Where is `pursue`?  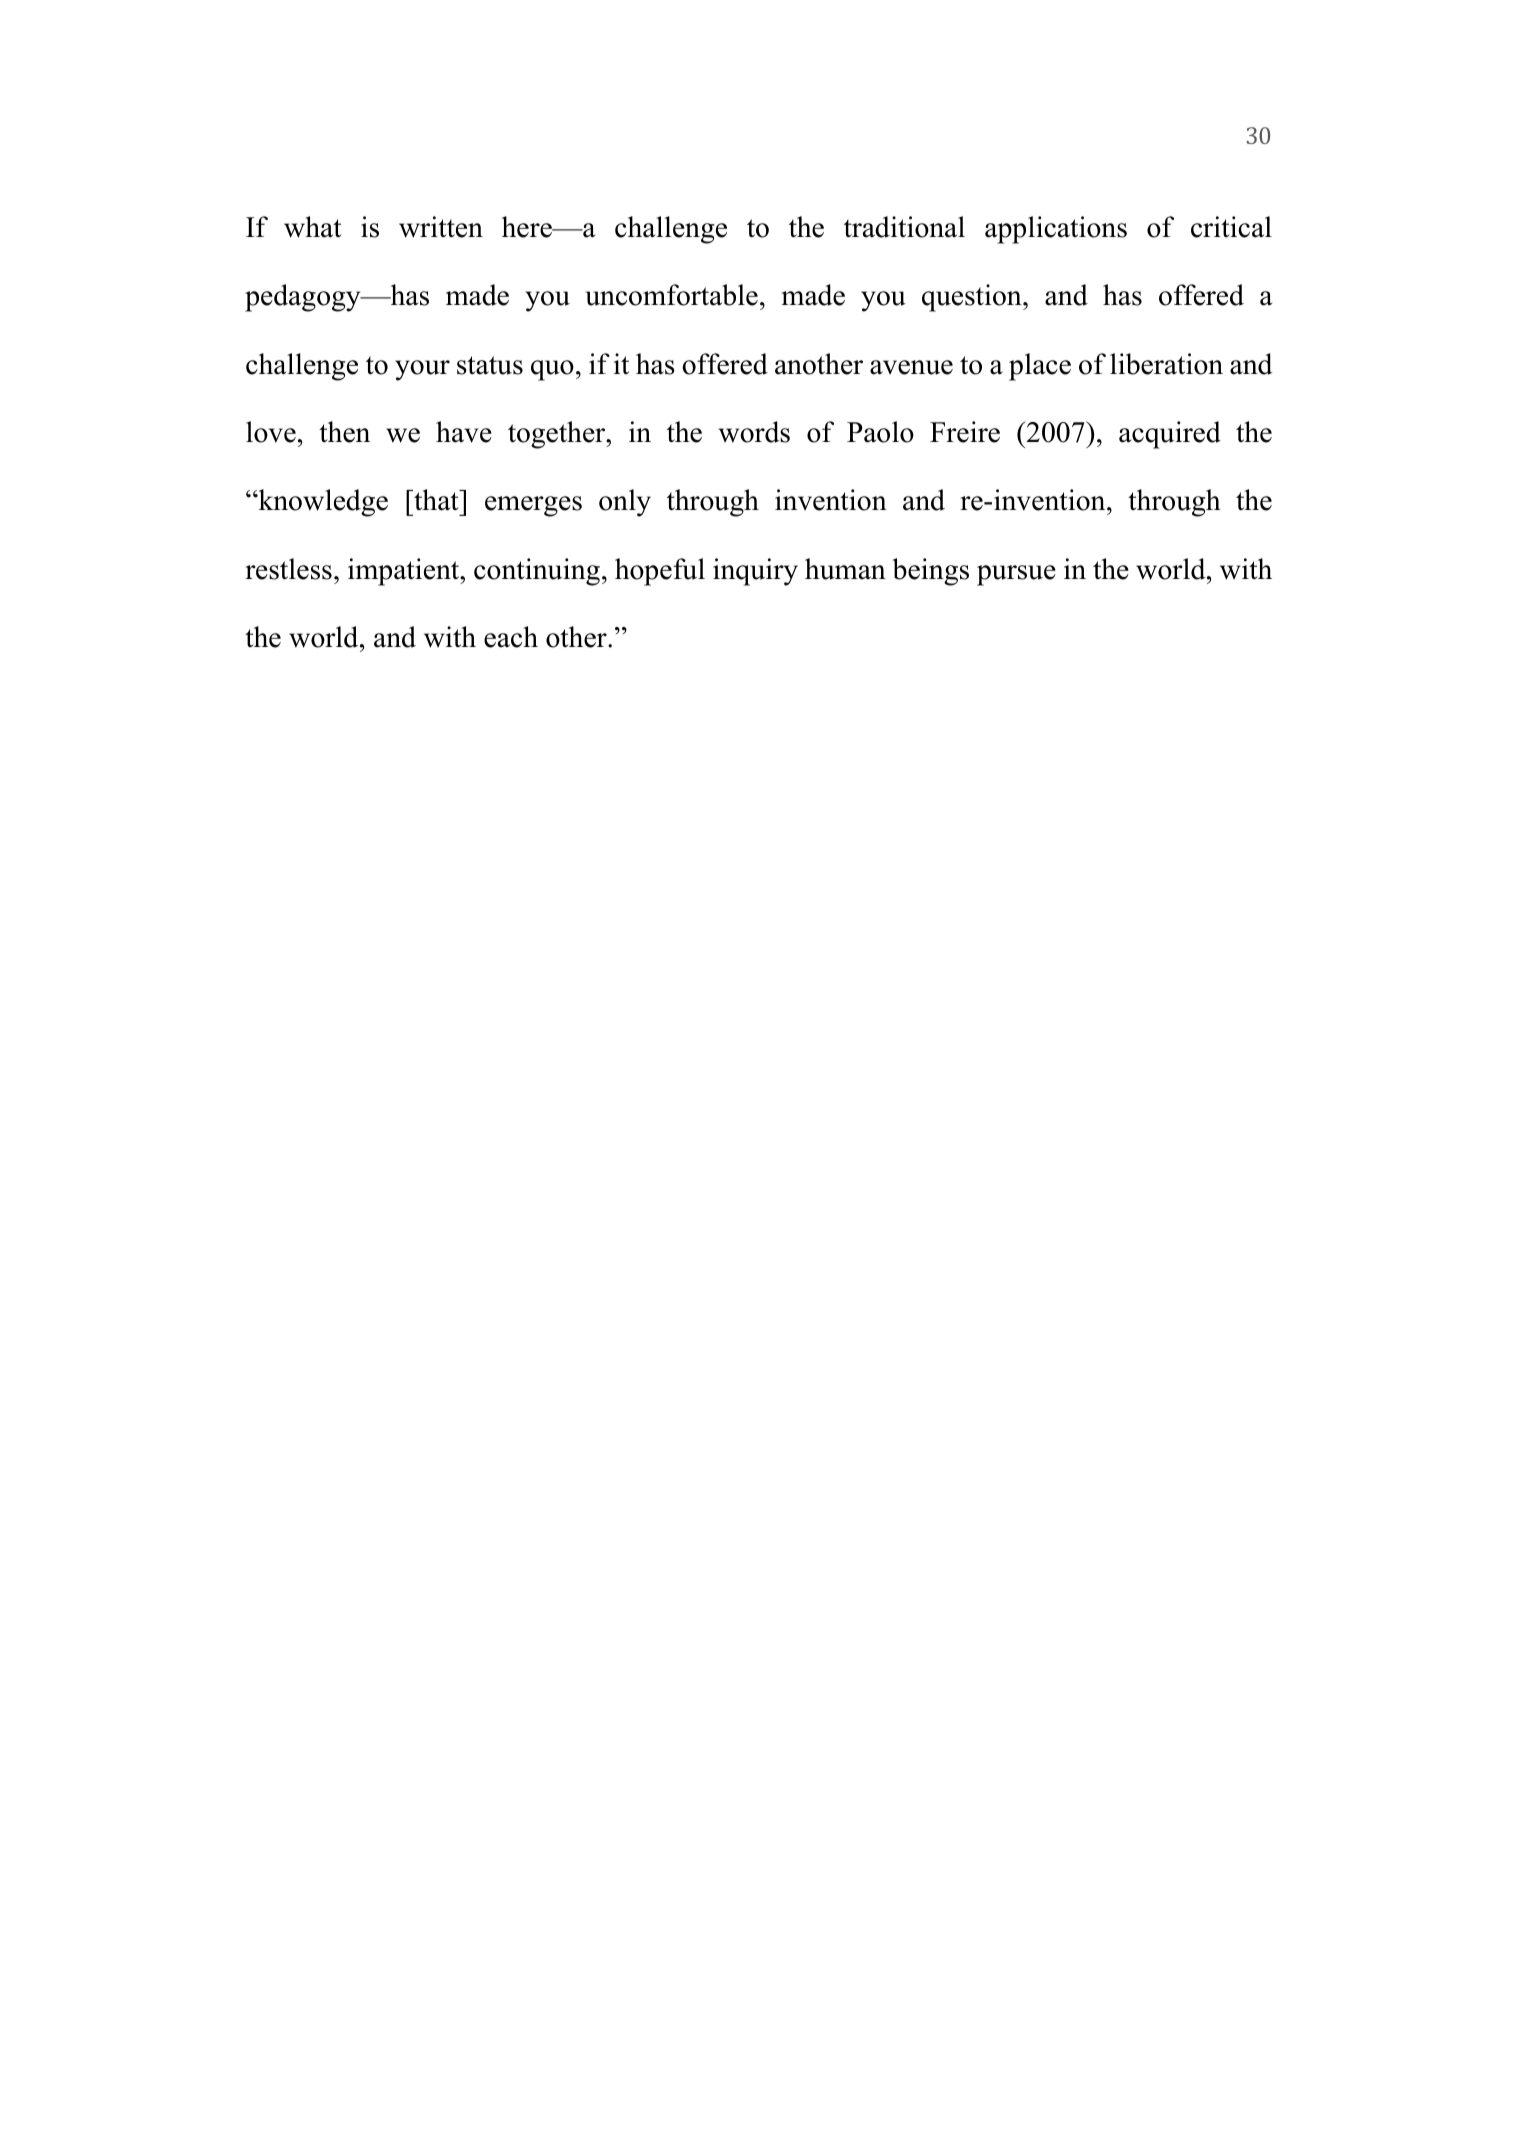
pursue is located at coordinates (1016, 575).
